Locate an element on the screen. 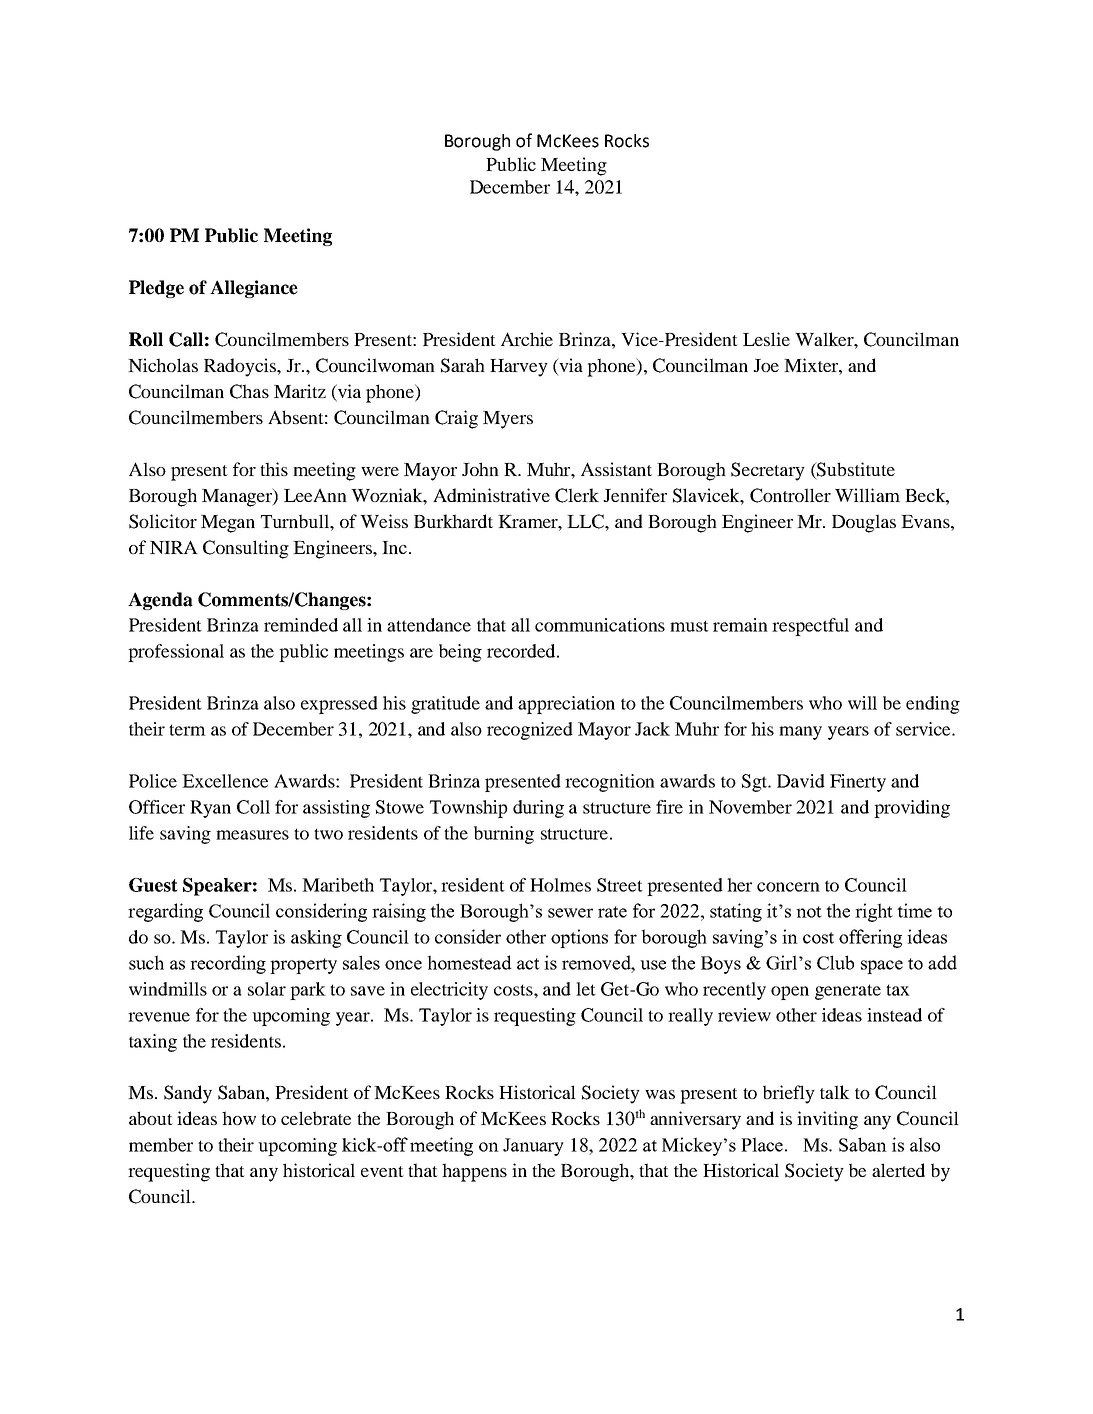 This screenshot has height=1414, width=1093. during is located at coordinates (538, 809).
